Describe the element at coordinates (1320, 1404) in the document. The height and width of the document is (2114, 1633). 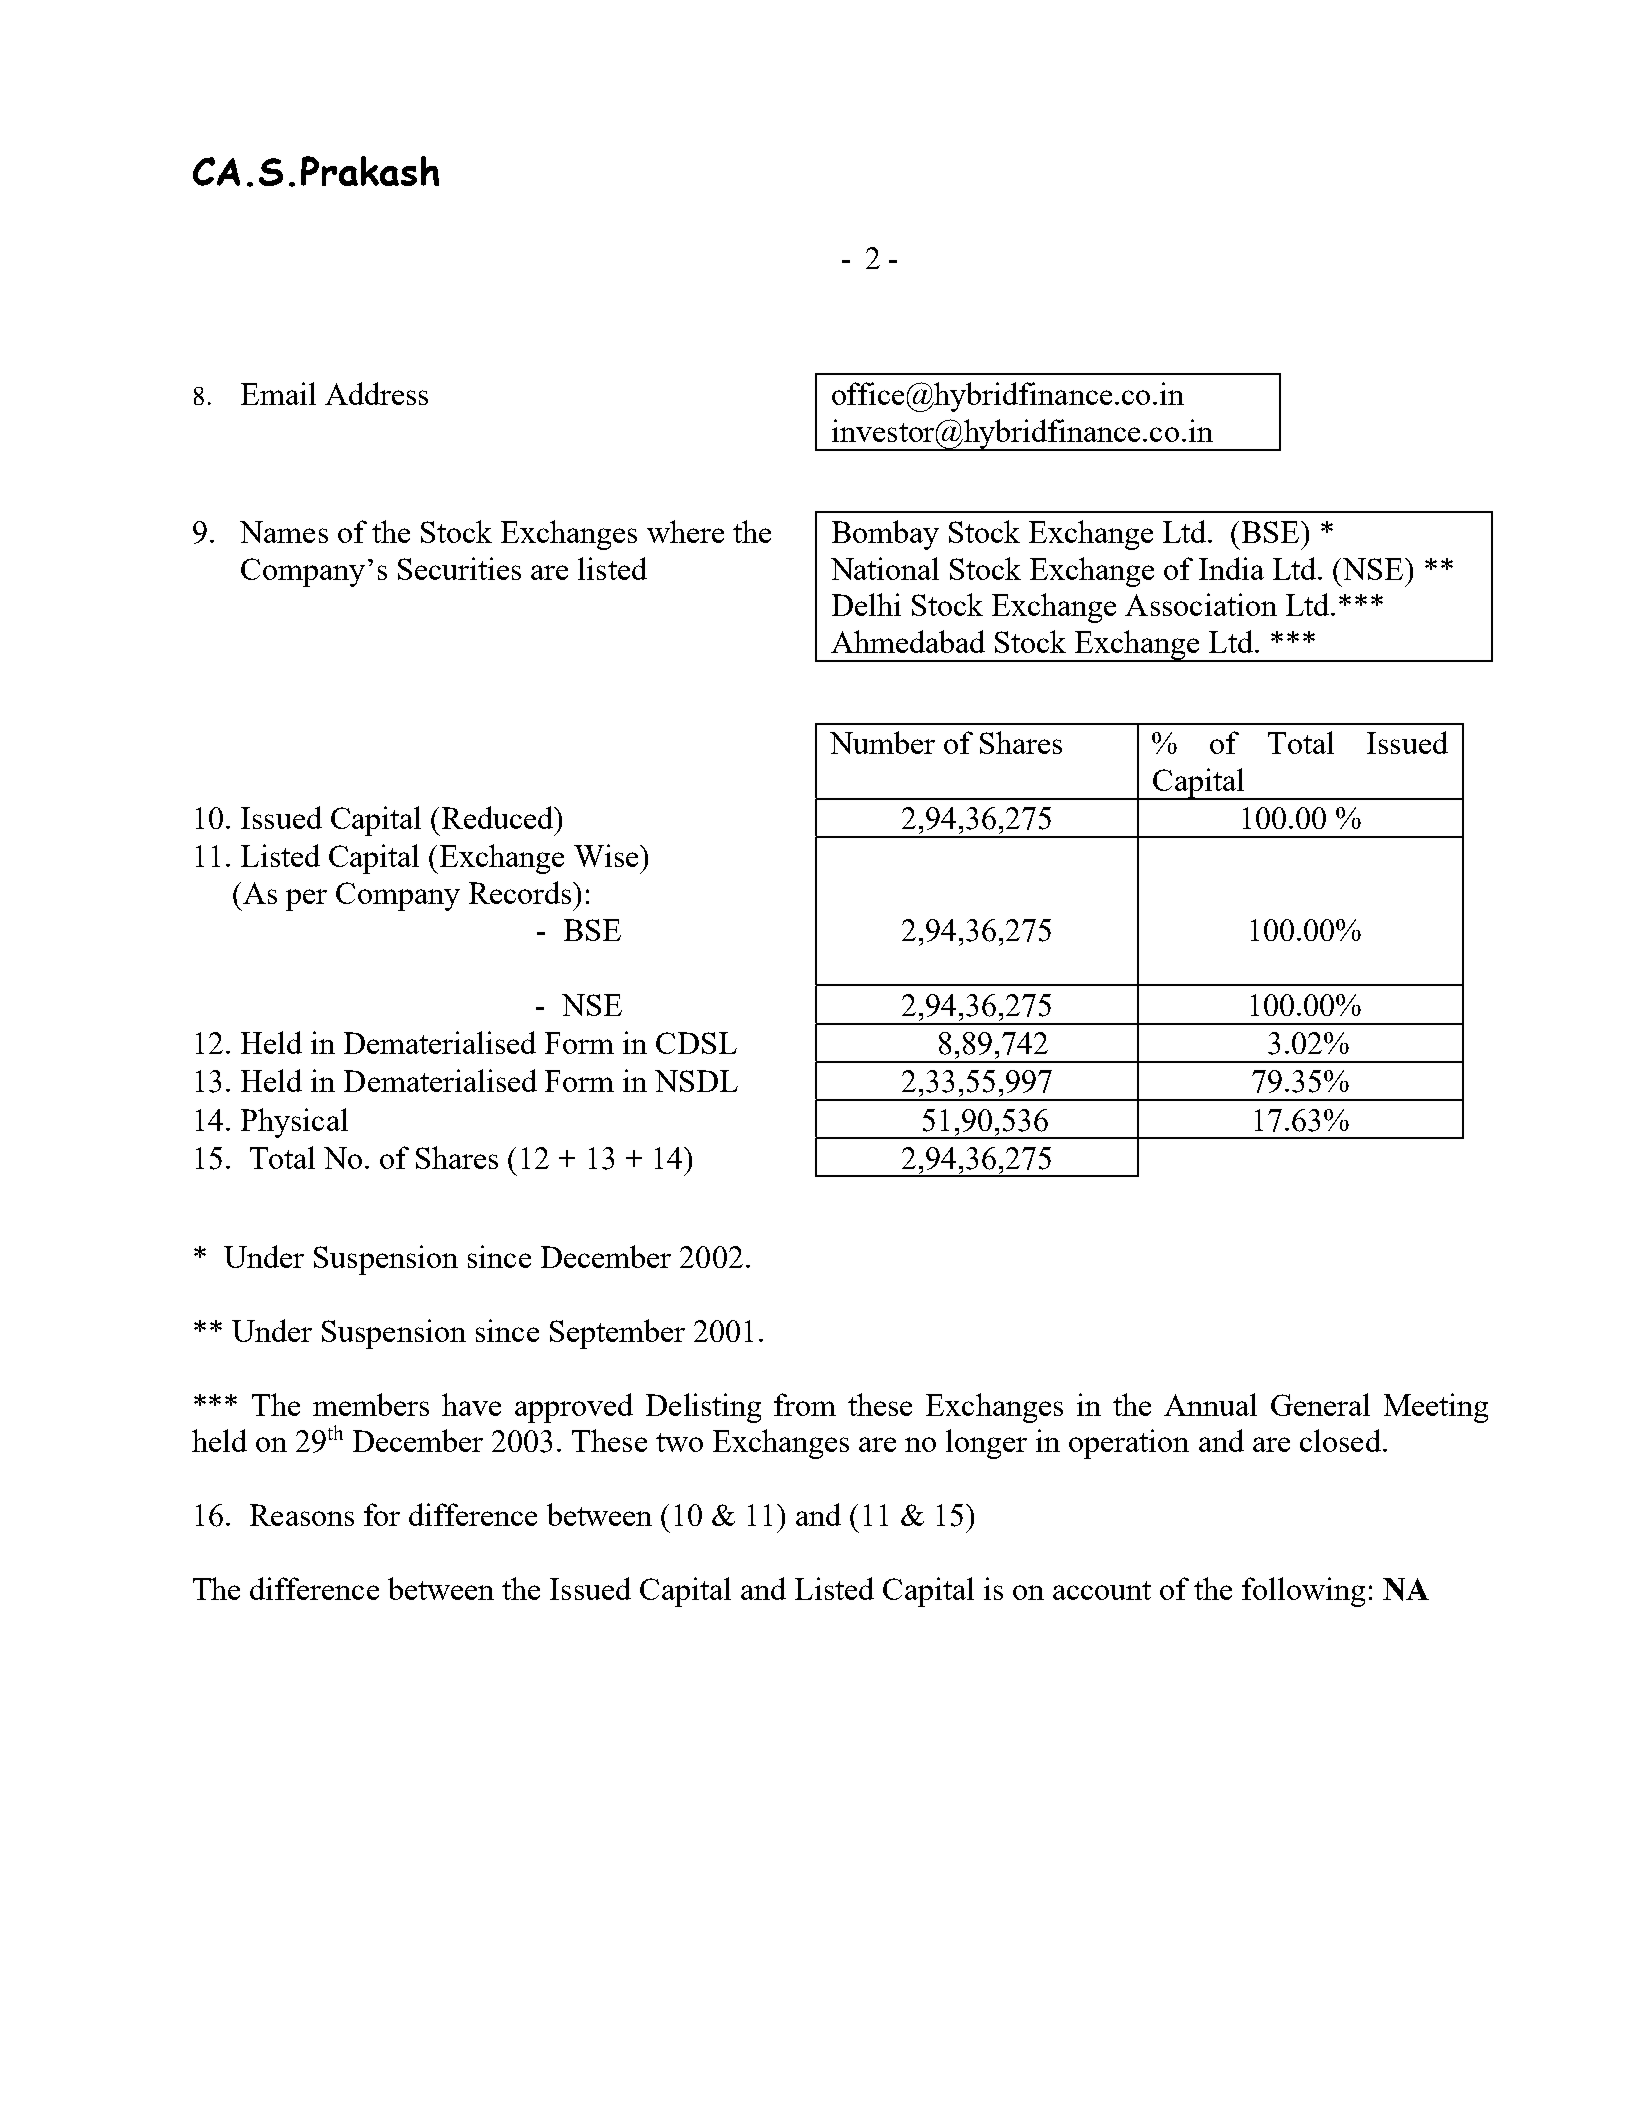
I see `General` at that location.
